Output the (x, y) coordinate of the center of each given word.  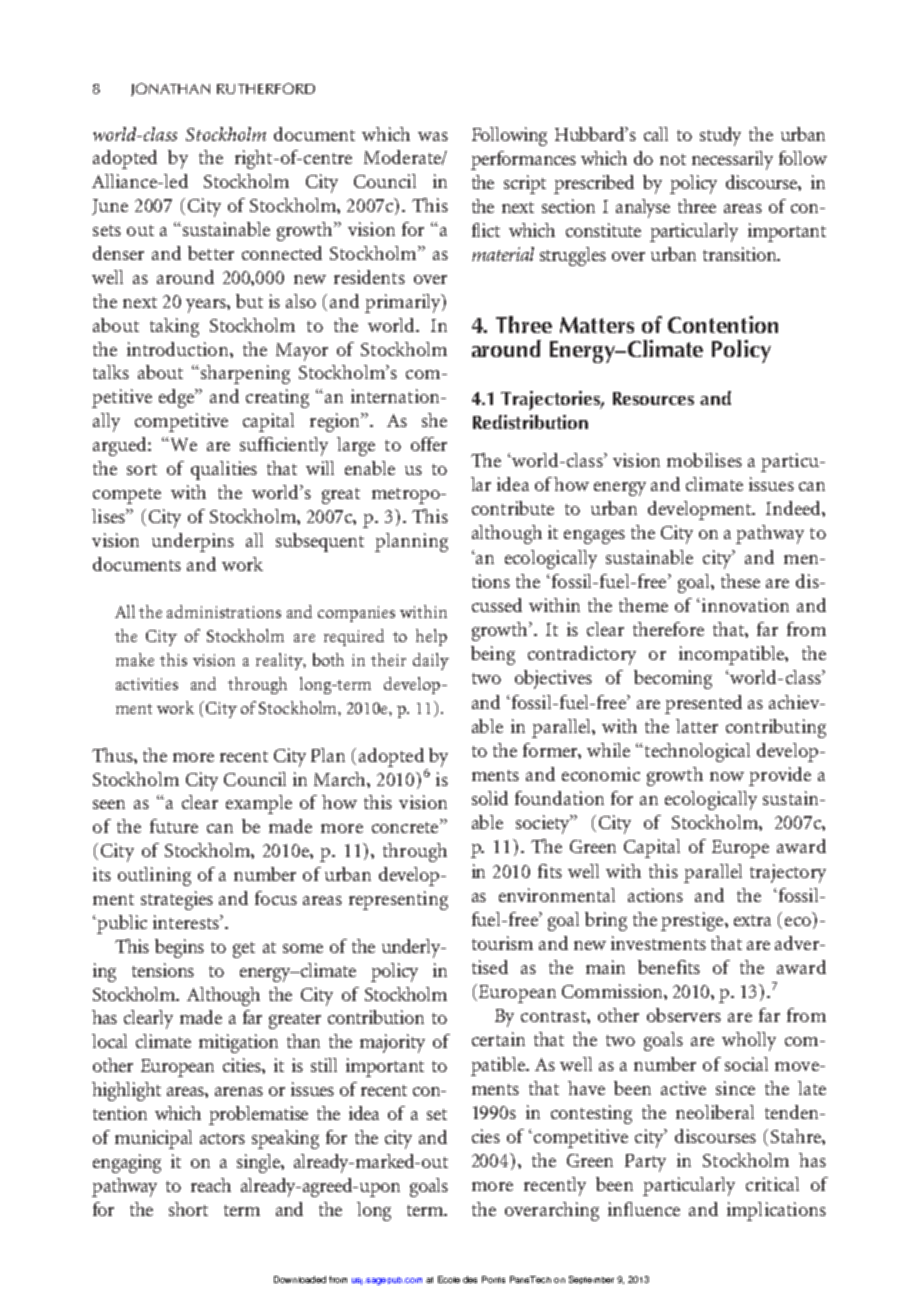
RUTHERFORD (266, 88)
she (434, 420)
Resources (653, 398)
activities (147, 684)
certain (498, 1039)
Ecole (449, 1279)
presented (703, 704)
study (720, 136)
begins (179, 948)
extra (752, 920)
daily (431, 661)
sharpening (245, 374)
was (433, 136)
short (188, 1209)
